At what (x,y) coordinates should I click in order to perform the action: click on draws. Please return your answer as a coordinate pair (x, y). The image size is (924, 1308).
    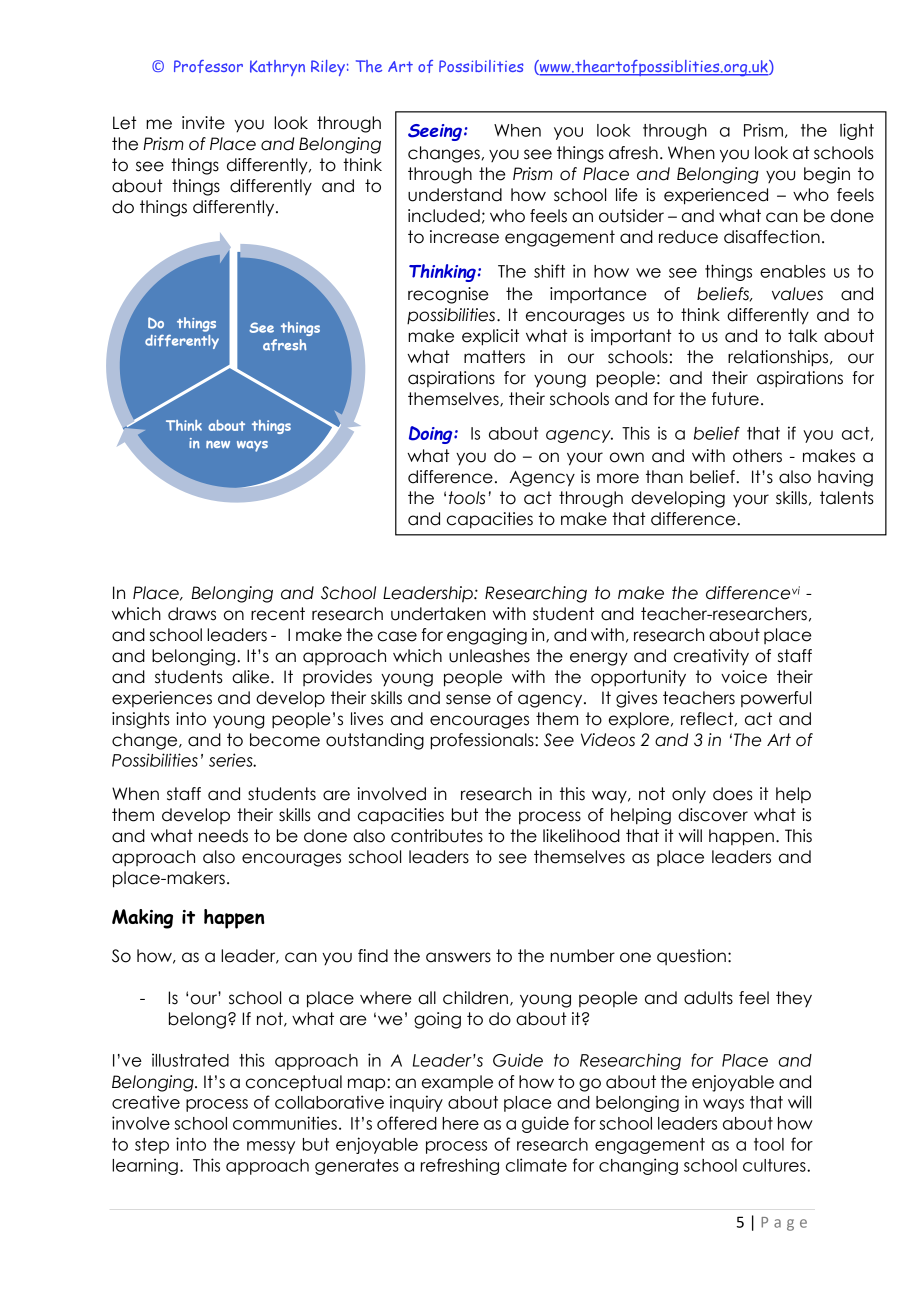
    Looking at the image, I should click on (192, 614).
